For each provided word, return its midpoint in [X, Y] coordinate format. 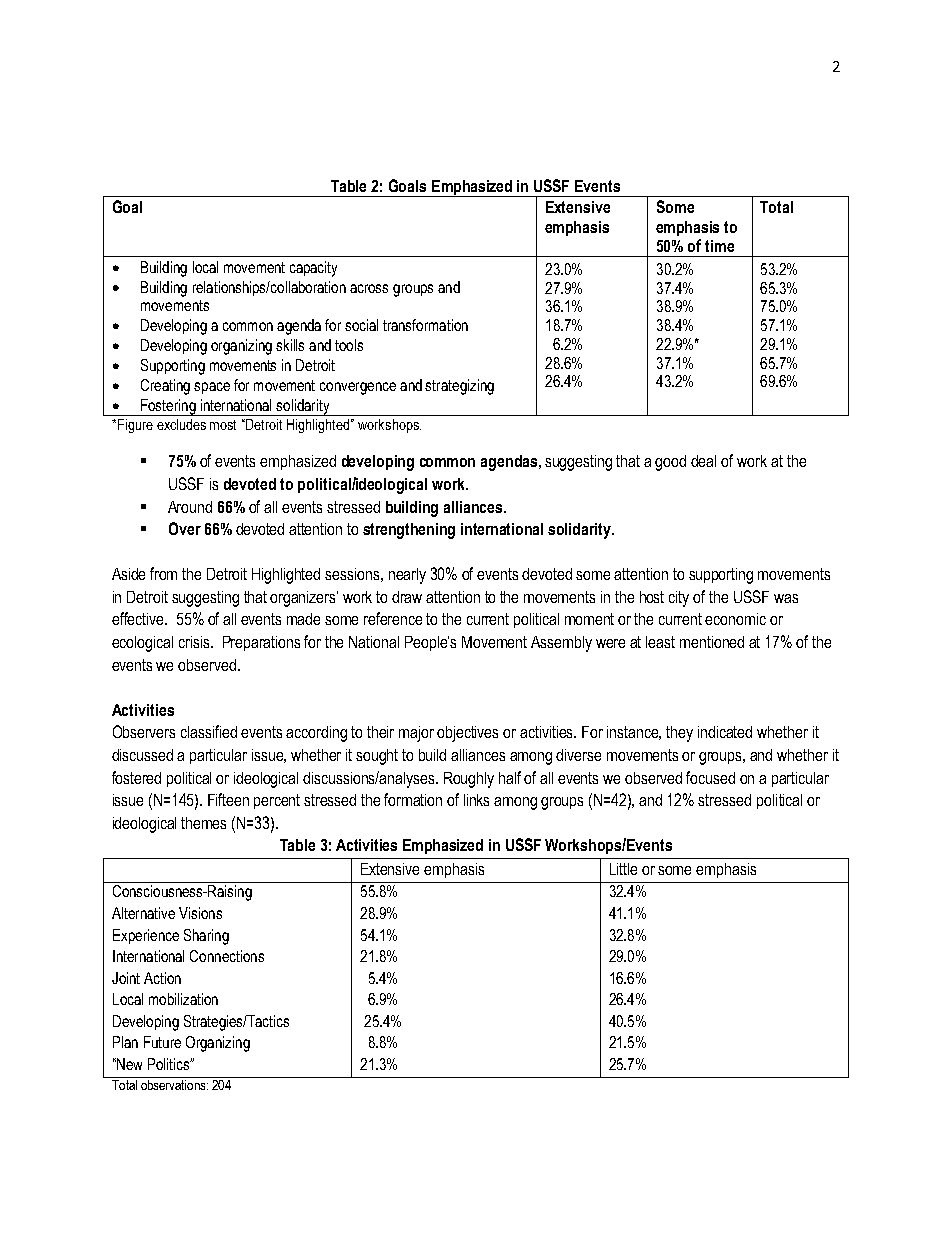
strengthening [409, 531]
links [476, 800]
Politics [169, 1064]
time [719, 246]
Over [185, 528]
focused [710, 777]
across [369, 288]
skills [290, 345]
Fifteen [228, 799]
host [652, 597]
